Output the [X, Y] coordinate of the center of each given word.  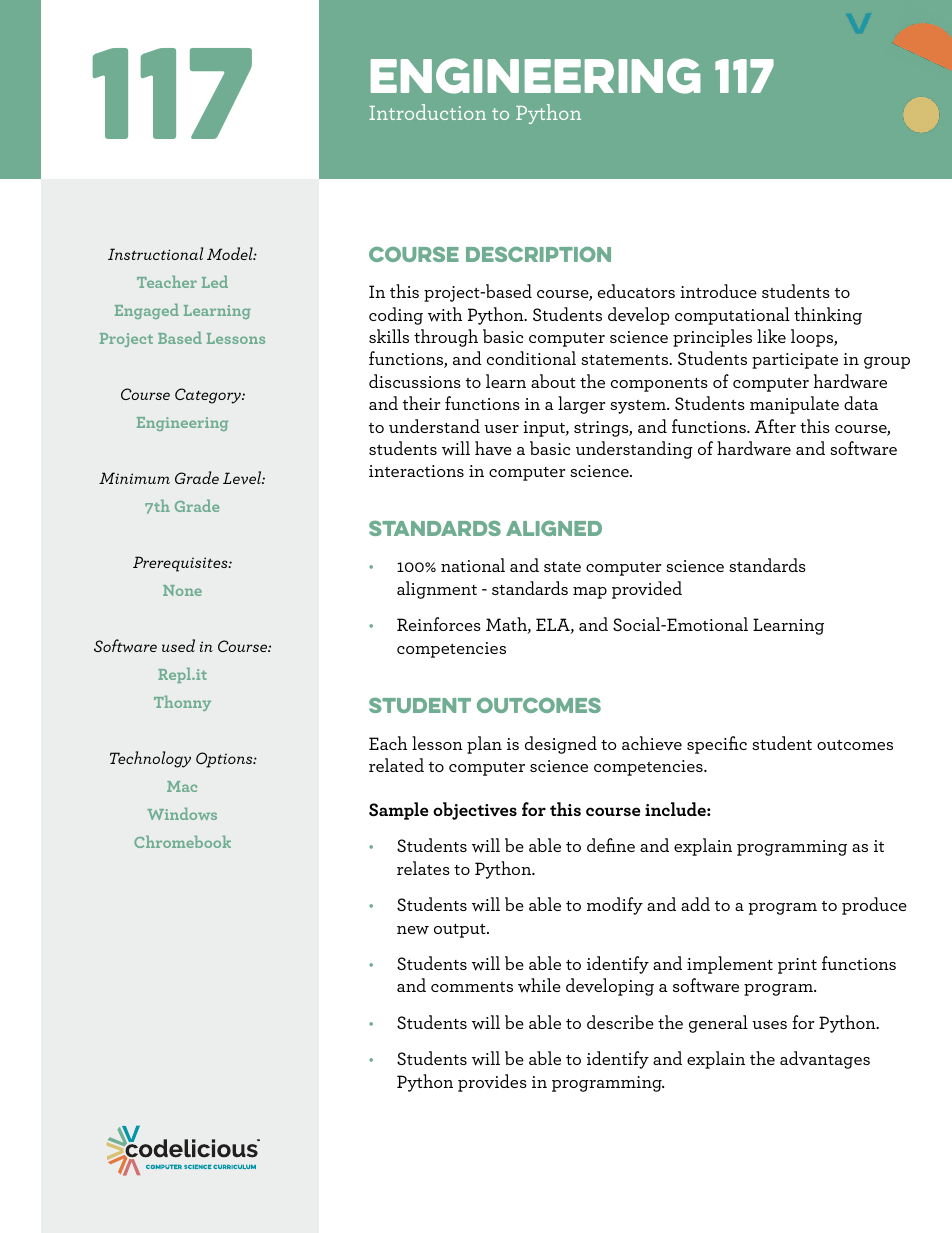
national [473, 565]
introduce [718, 291]
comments [472, 987]
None [182, 590]
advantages [825, 1060]
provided [647, 590]
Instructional [155, 253]
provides [492, 1083]
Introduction [427, 112]
